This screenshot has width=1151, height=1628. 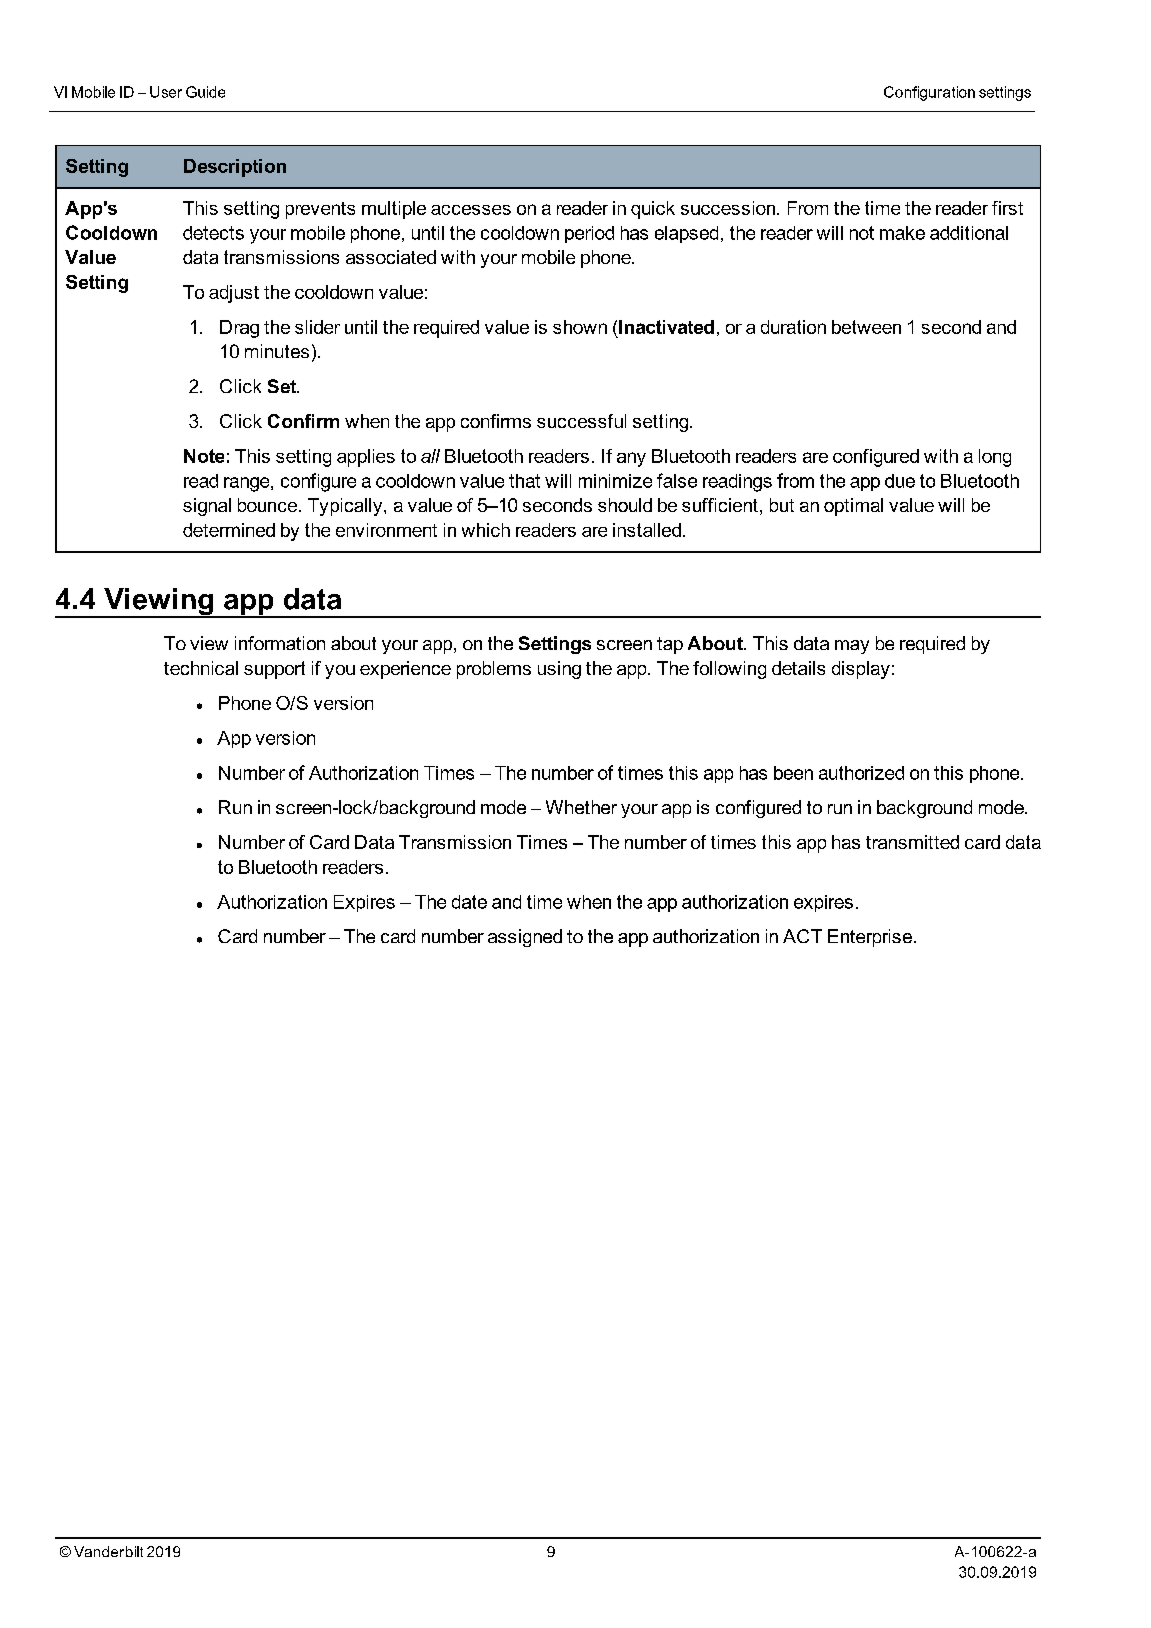 I want to click on technical, so click(x=201, y=668).
